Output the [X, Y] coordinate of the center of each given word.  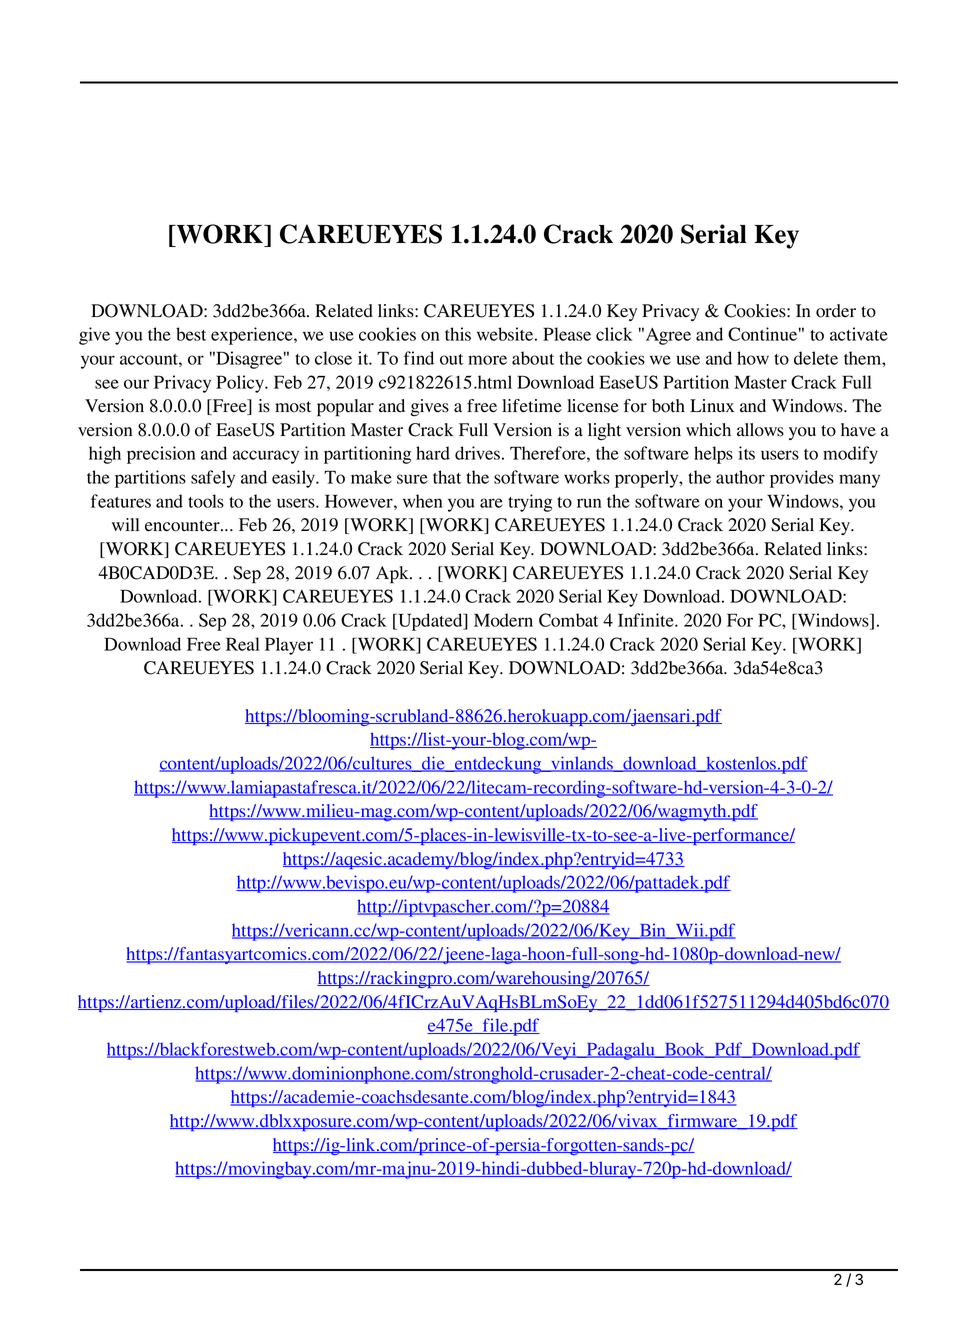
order [836, 311]
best [191, 334]
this [458, 334]
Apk [393, 575]
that [447, 477]
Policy [241, 384]
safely [213, 479]
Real [243, 644]
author [740, 477]
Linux [712, 406]
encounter [183, 526]
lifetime [532, 406]
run [589, 503]
